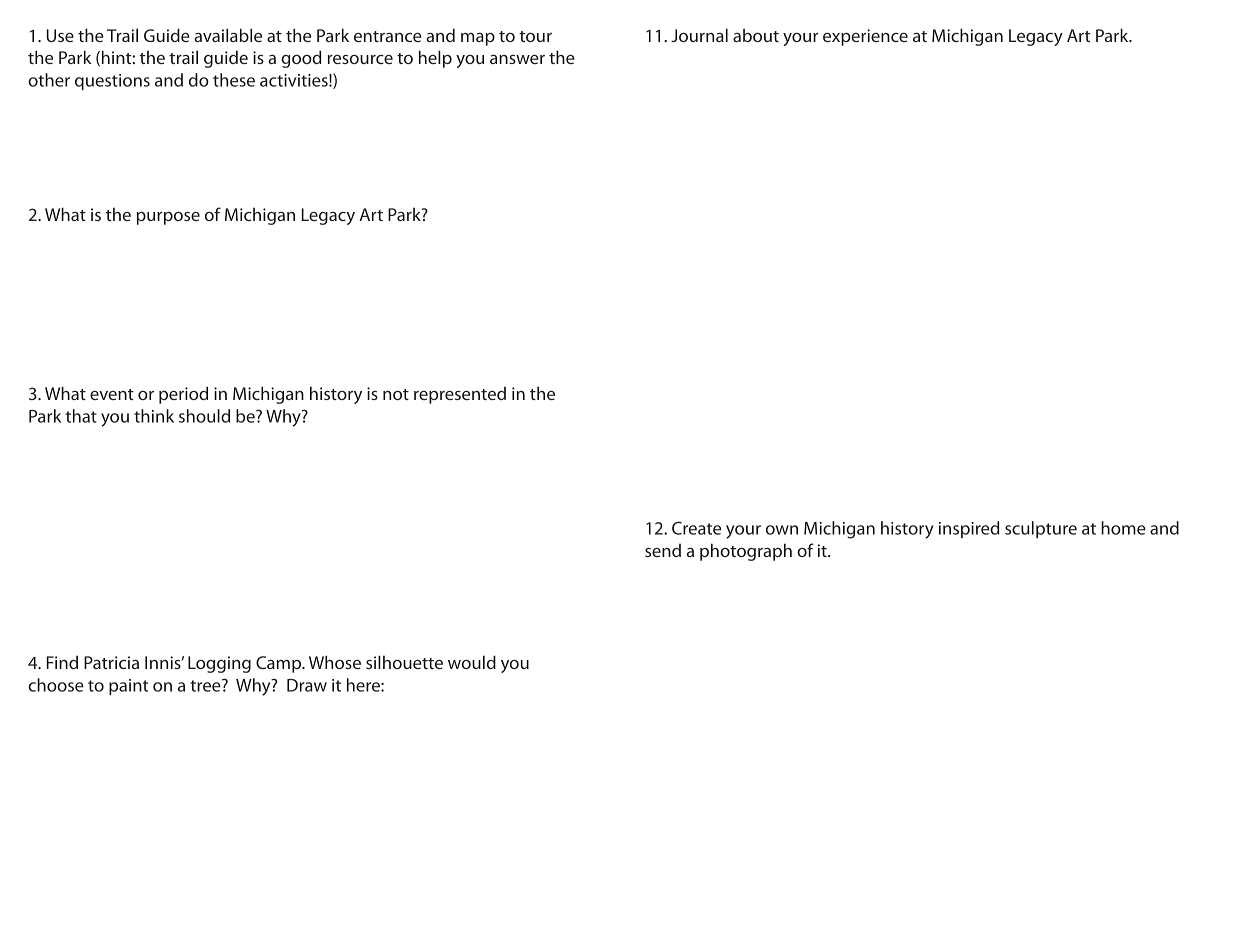  Describe the element at coordinates (168, 218) in the screenshot. I see `purpose` at that location.
